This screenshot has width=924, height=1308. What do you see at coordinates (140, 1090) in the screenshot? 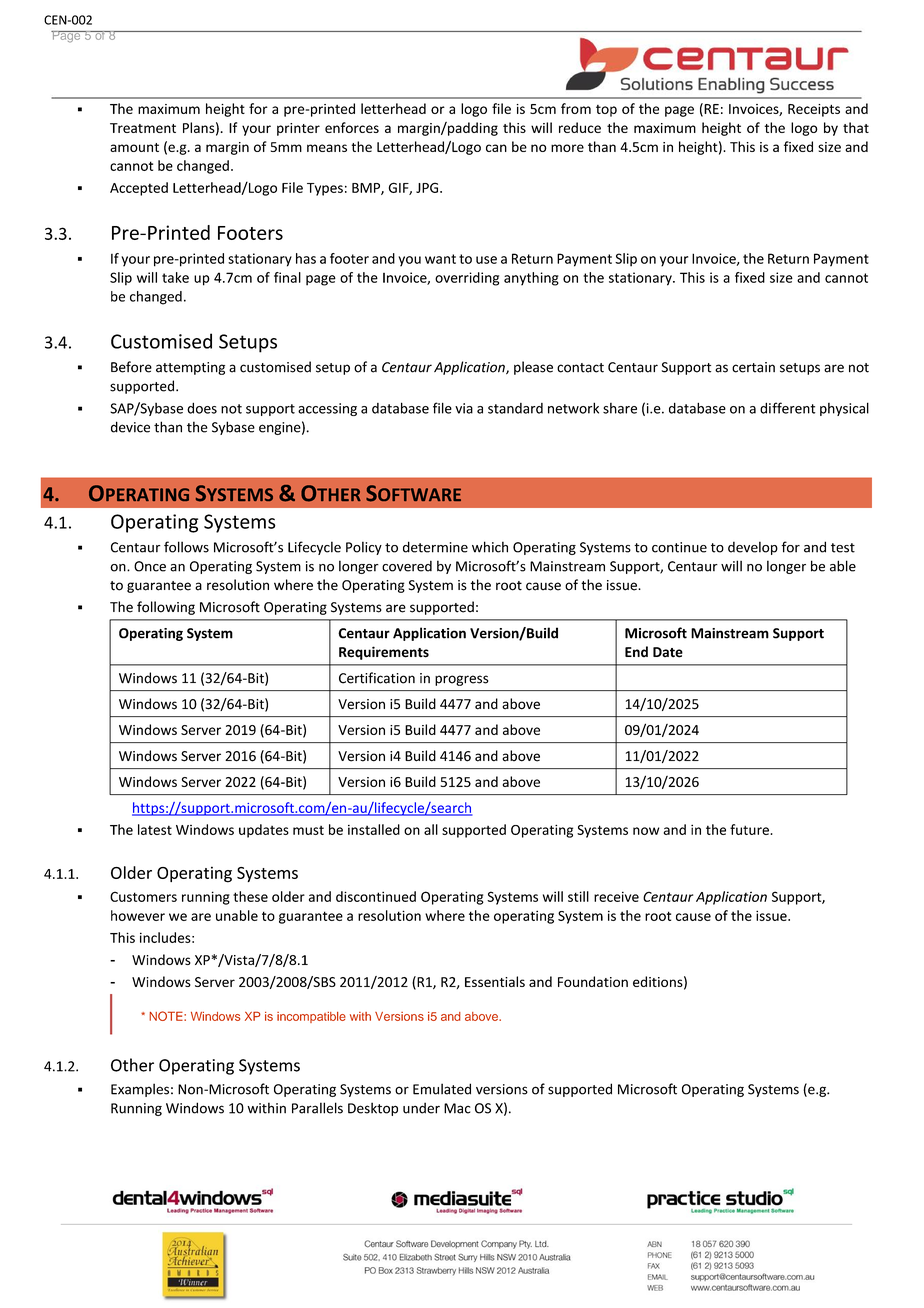
I see `Examples` at bounding box center [140, 1090].
